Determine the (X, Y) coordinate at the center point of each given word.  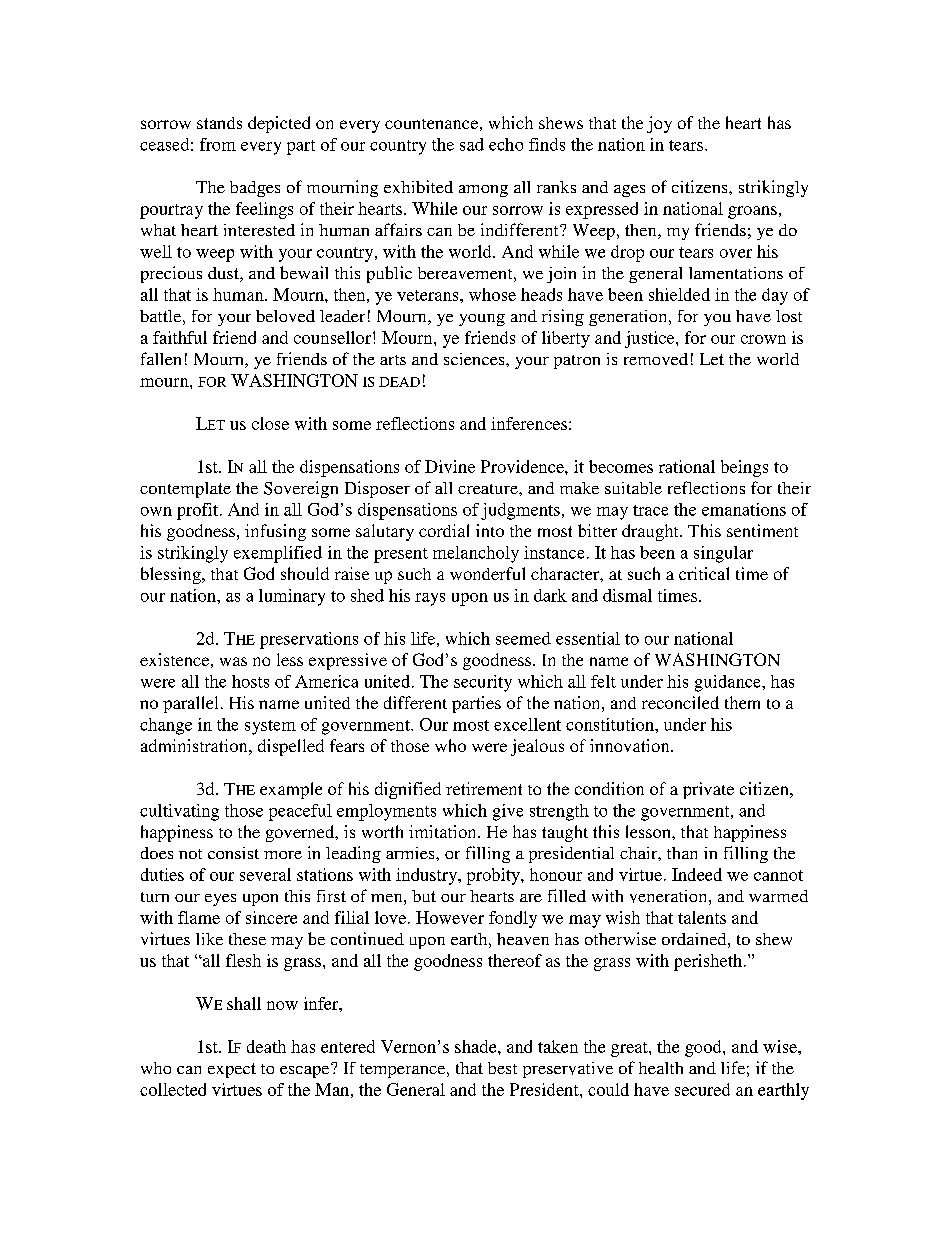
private (708, 790)
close (270, 423)
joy (659, 124)
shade (477, 1046)
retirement (484, 788)
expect (232, 1070)
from (218, 144)
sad (472, 144)
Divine (450, 466)
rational (687, 466)
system (270, 727)
